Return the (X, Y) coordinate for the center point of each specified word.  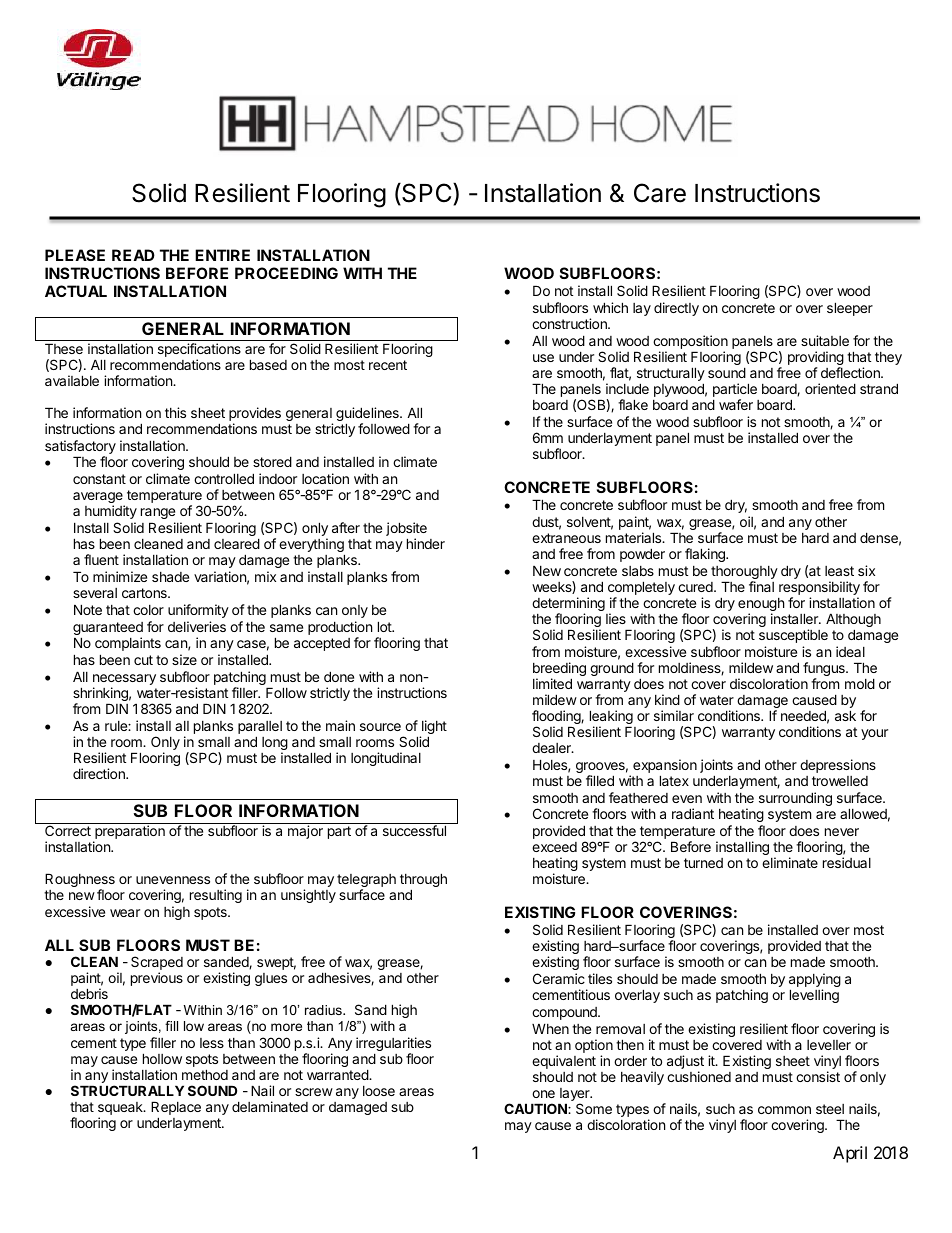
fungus (825, 670)
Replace (176, 1109)
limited (552, 683)
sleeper (850, 309)
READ (133, 255)
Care (660, 193)
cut (143, 660)
